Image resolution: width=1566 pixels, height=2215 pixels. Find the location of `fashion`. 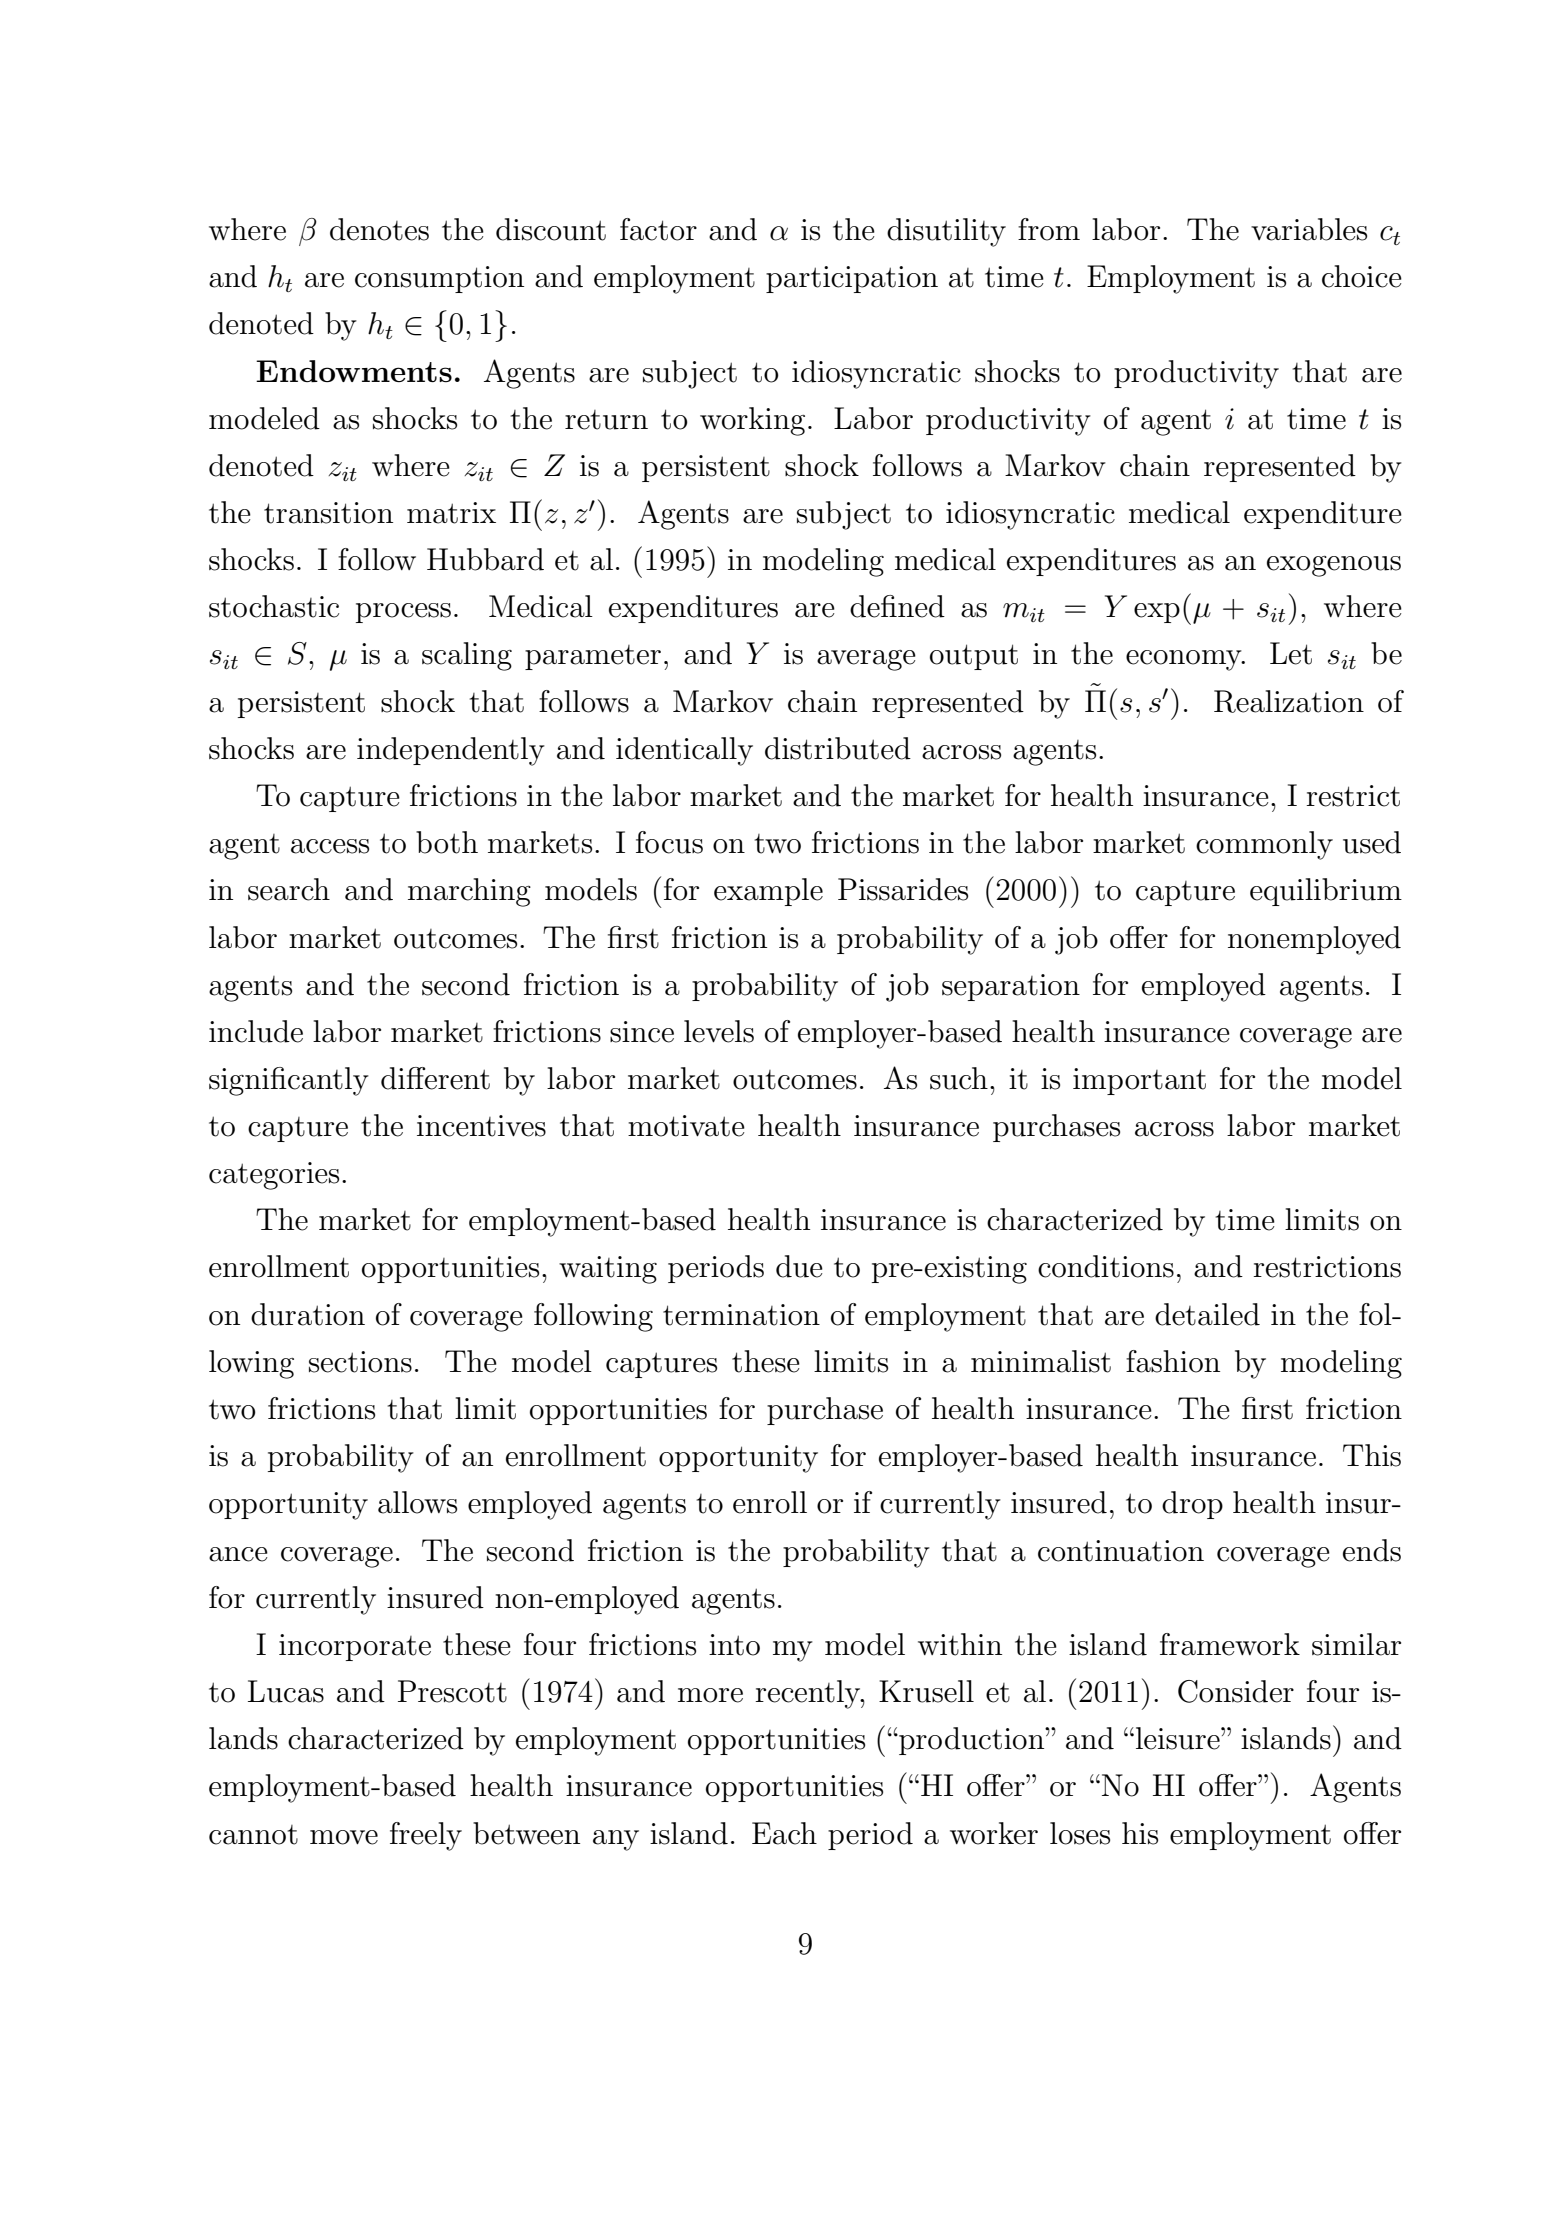

fashion is located at coordinates (1173, 1361).
